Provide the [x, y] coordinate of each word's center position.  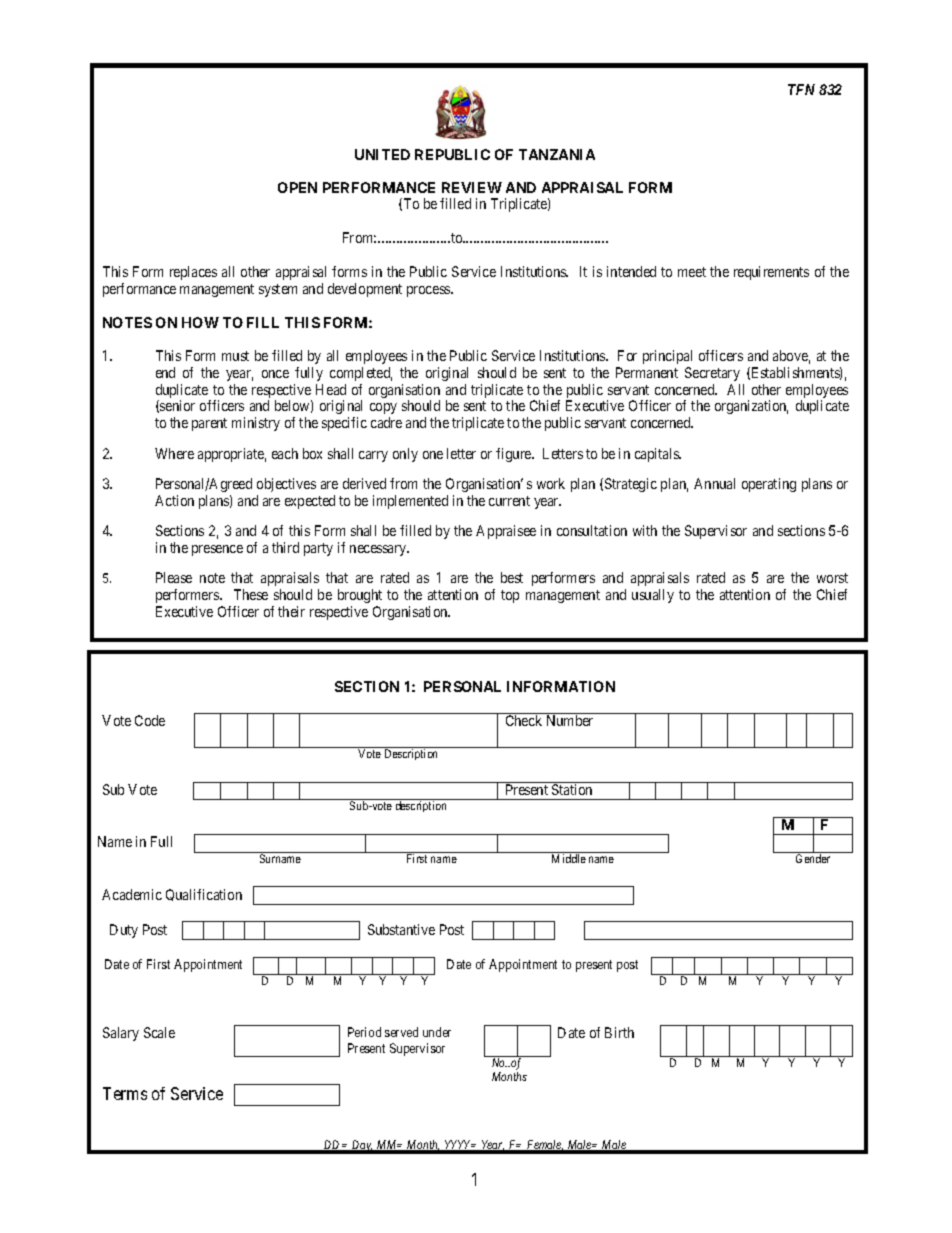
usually [653, 596]
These [251, 594]
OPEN [297, 187]
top [510, 596]
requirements [771, 273]
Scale [159, 1032]
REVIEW [472, 187]
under [437, 1032]
